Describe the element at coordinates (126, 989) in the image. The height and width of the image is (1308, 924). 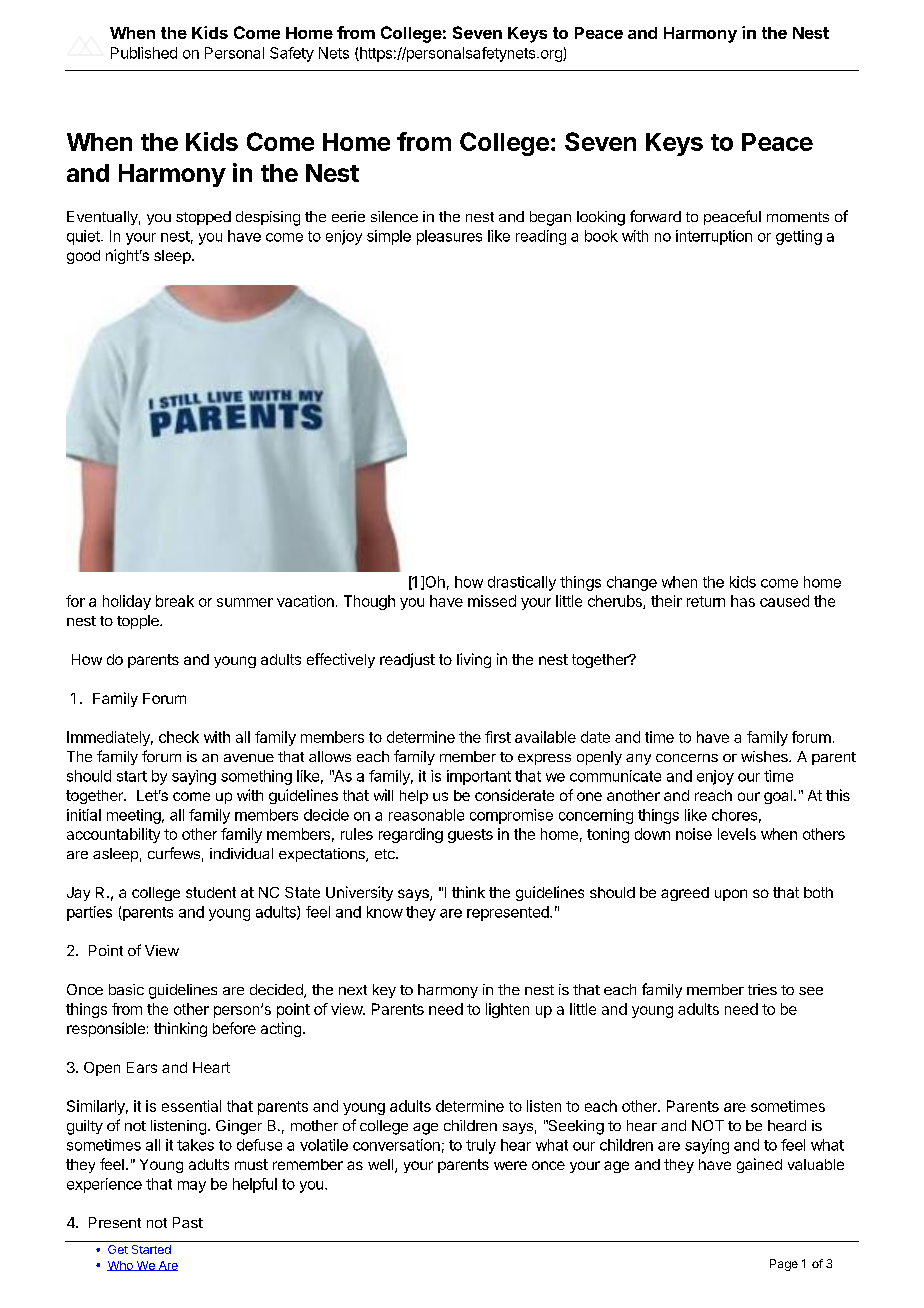
I see `basic` at that location.
